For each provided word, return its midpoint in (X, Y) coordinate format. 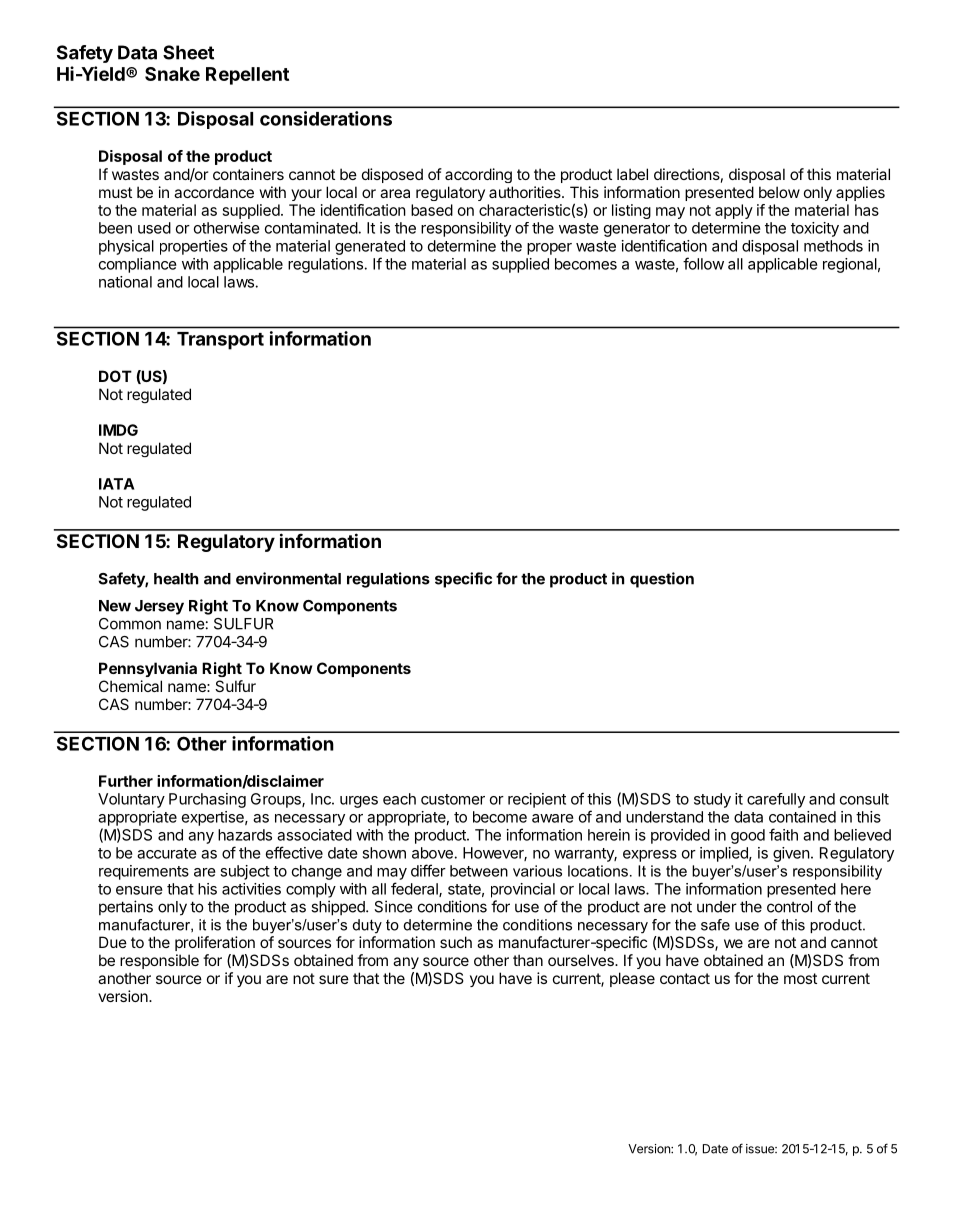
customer (453, 799)
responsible (159, 961)
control (789, 907)
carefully (776, 800)
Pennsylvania (148, 669)
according (478, 175)
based (432, 210)
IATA (116, 484)
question (662, 580)
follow (703, 263)
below (779, 192)
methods (833, 246)
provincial (523, 890)
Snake (172, 74)
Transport (220, 341)
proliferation (215, 943)
